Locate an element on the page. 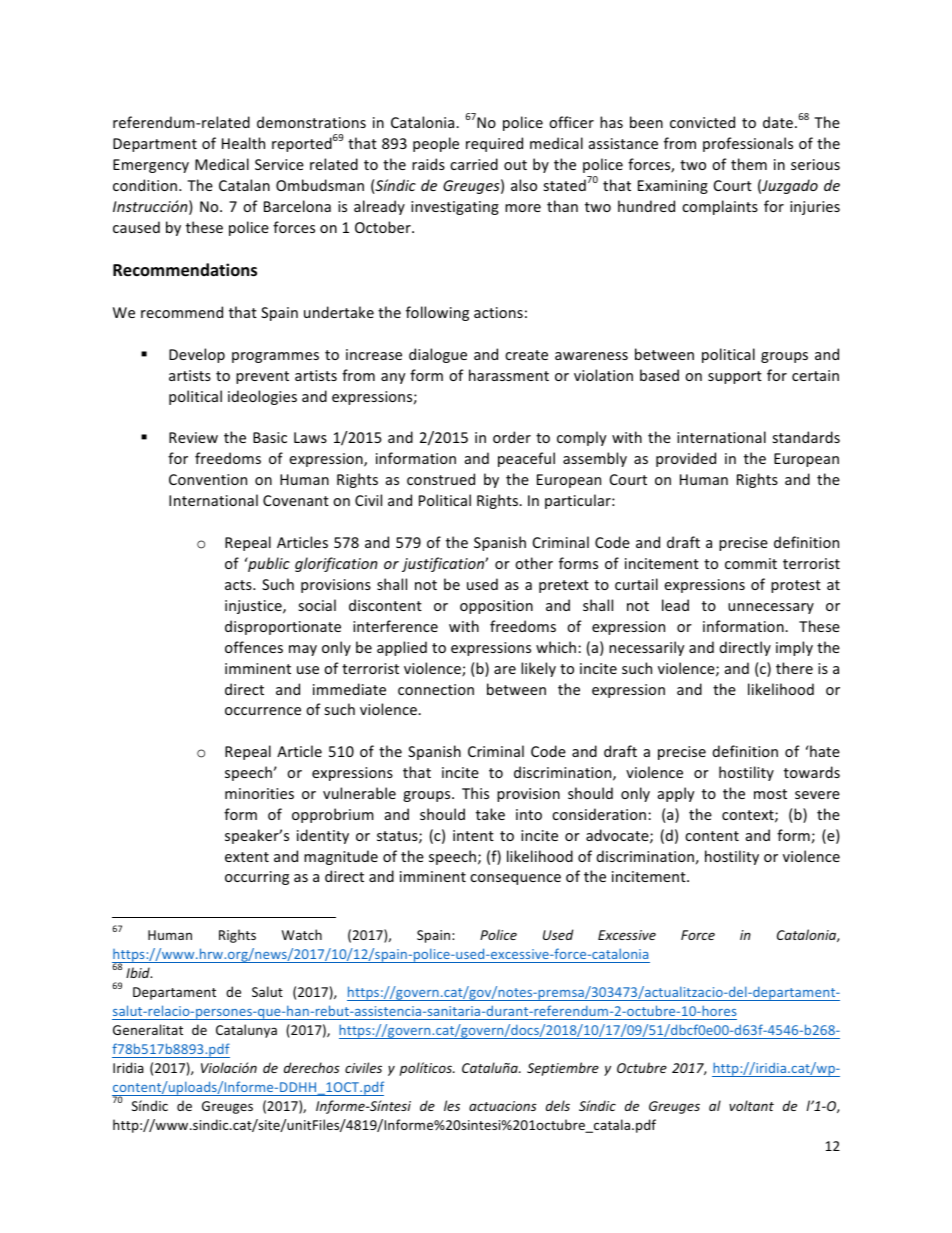 The width and height of the document is (952, 1233). Health is located at coordinates (243, 143).
